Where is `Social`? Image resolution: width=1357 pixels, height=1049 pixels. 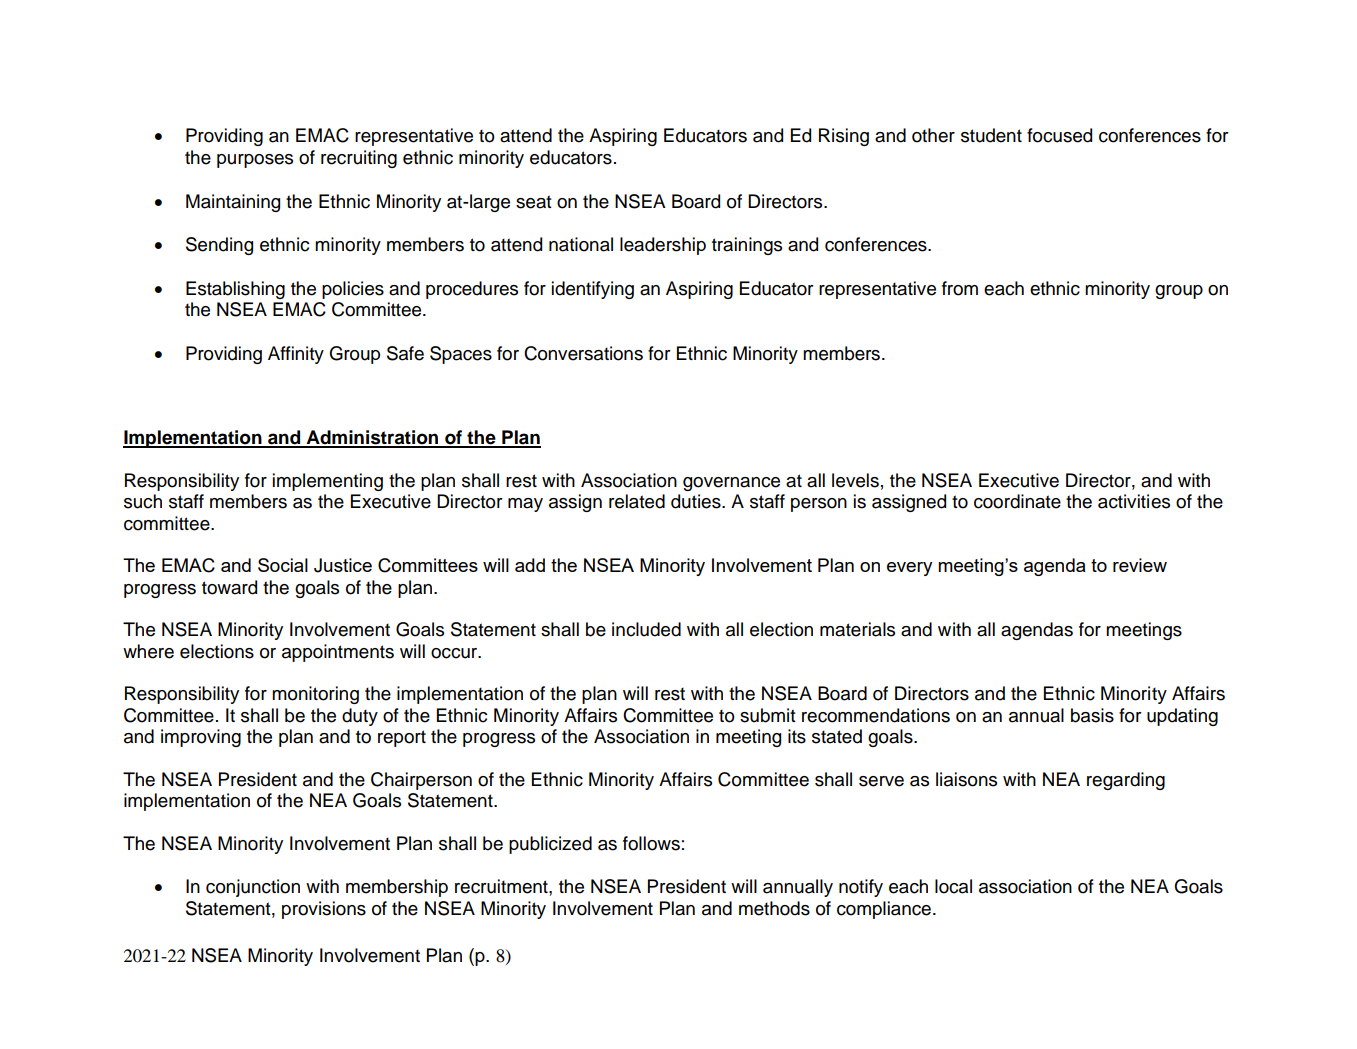
Social is located at coordinates (283, 565).
